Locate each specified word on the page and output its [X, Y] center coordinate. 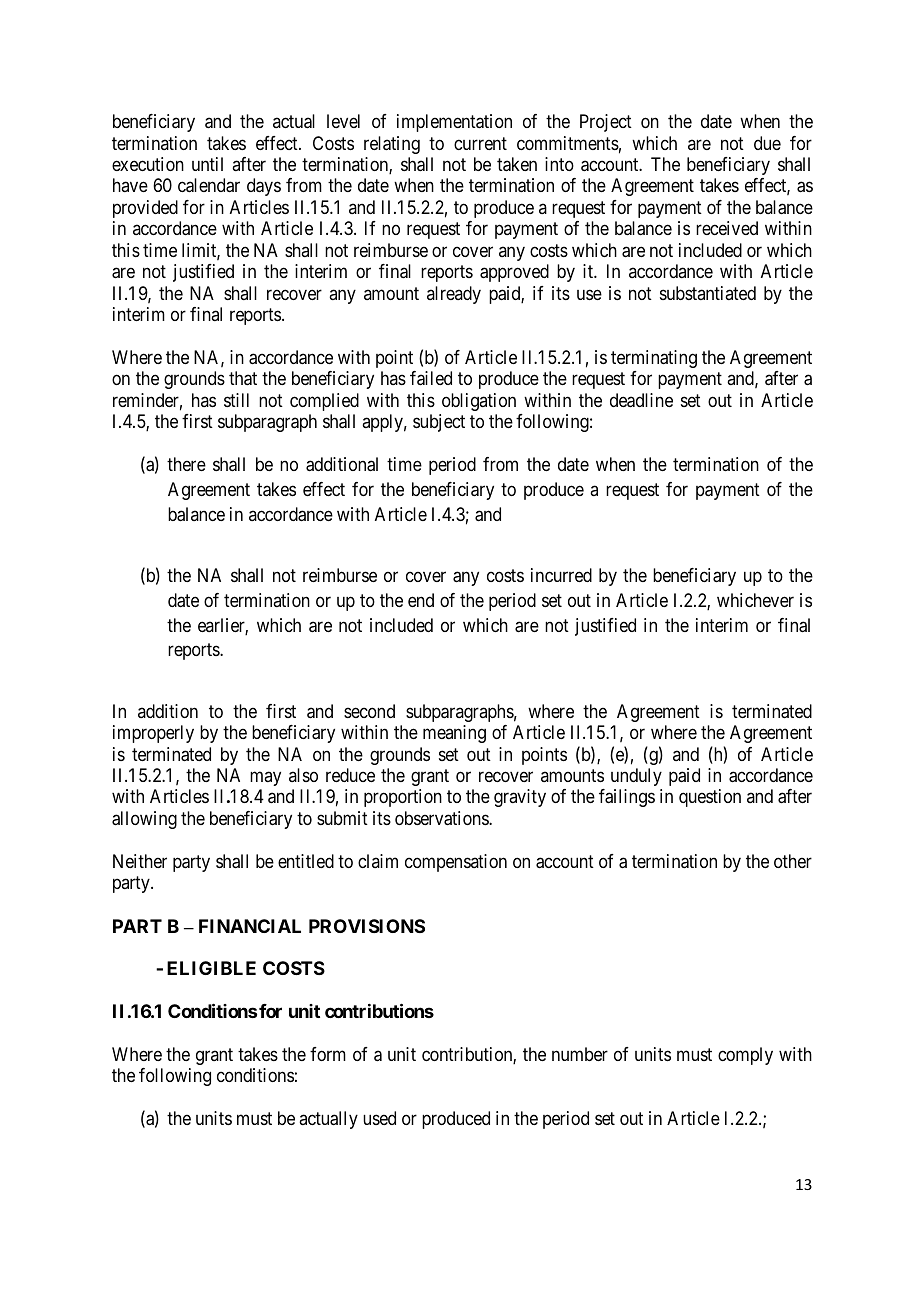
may [265, 779]
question [710, 798]
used [379, 1118]
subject [439, 423]
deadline [641, 400]
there [186, 464]
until [207, 164]
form [328, 1054]
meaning [454, 734]
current [480, 143]
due [767, 143]
